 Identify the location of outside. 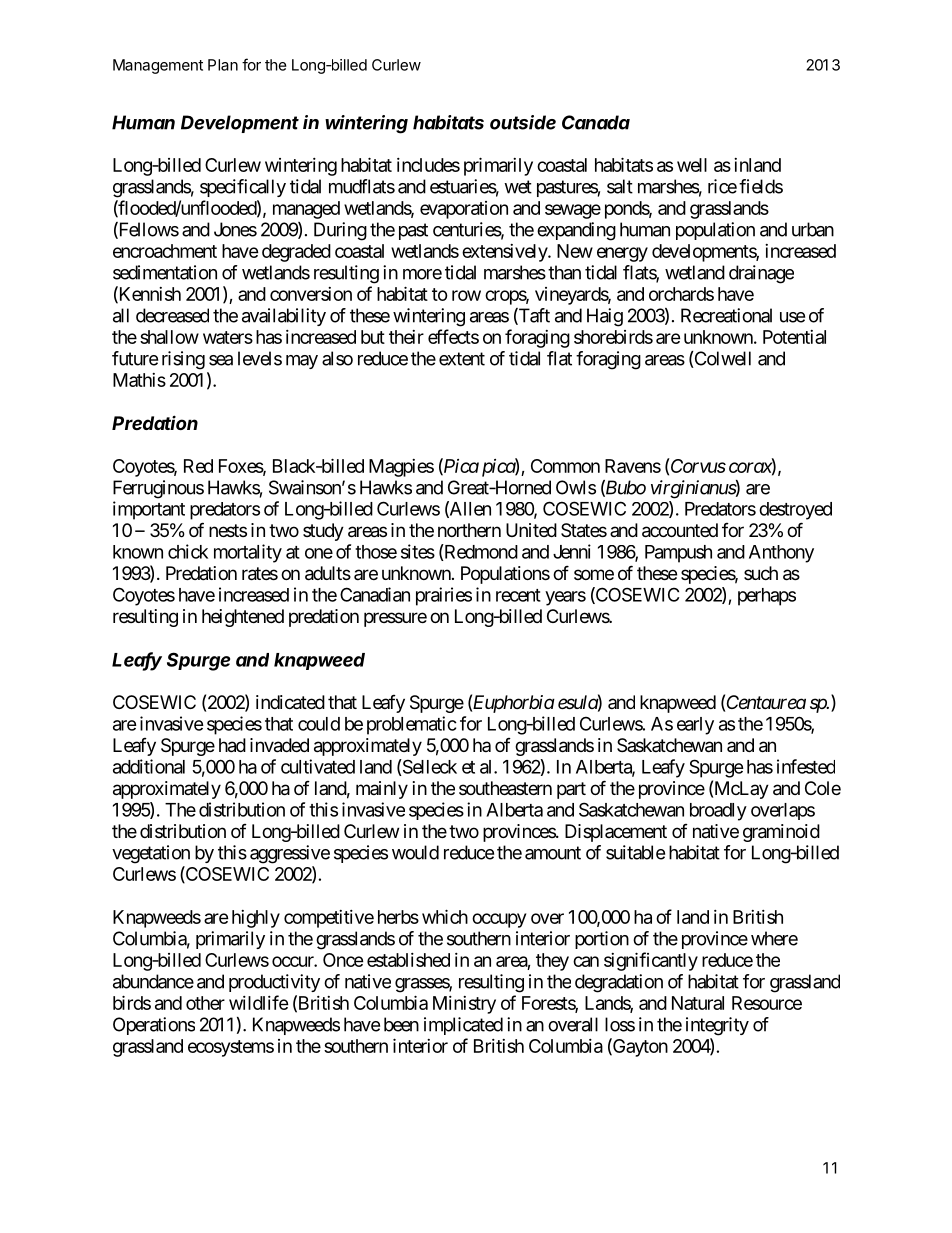
(523, 122).
